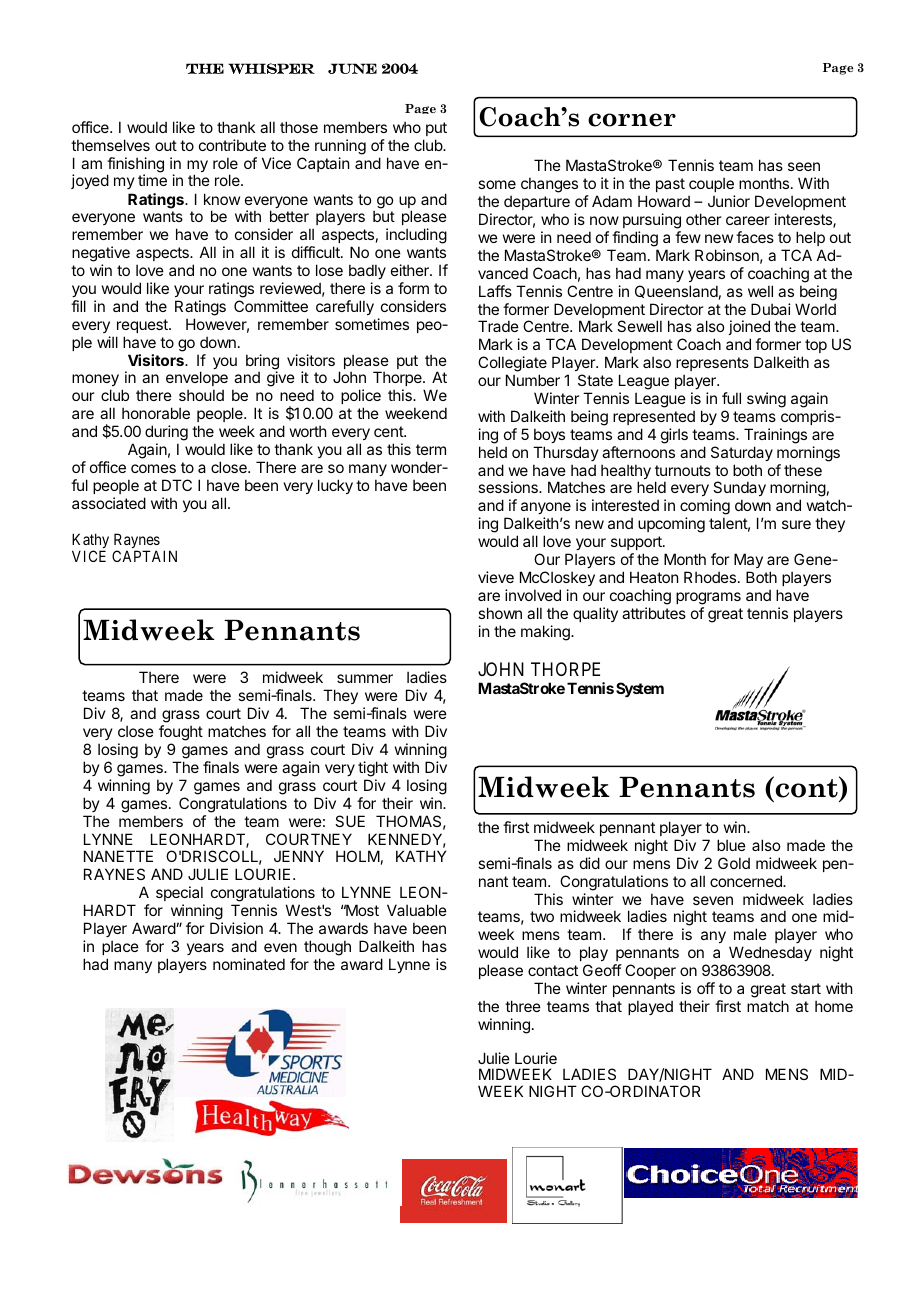 The width and height of the screenshot is (924, 1308). I want to click on anyone, so click(546, 510).
